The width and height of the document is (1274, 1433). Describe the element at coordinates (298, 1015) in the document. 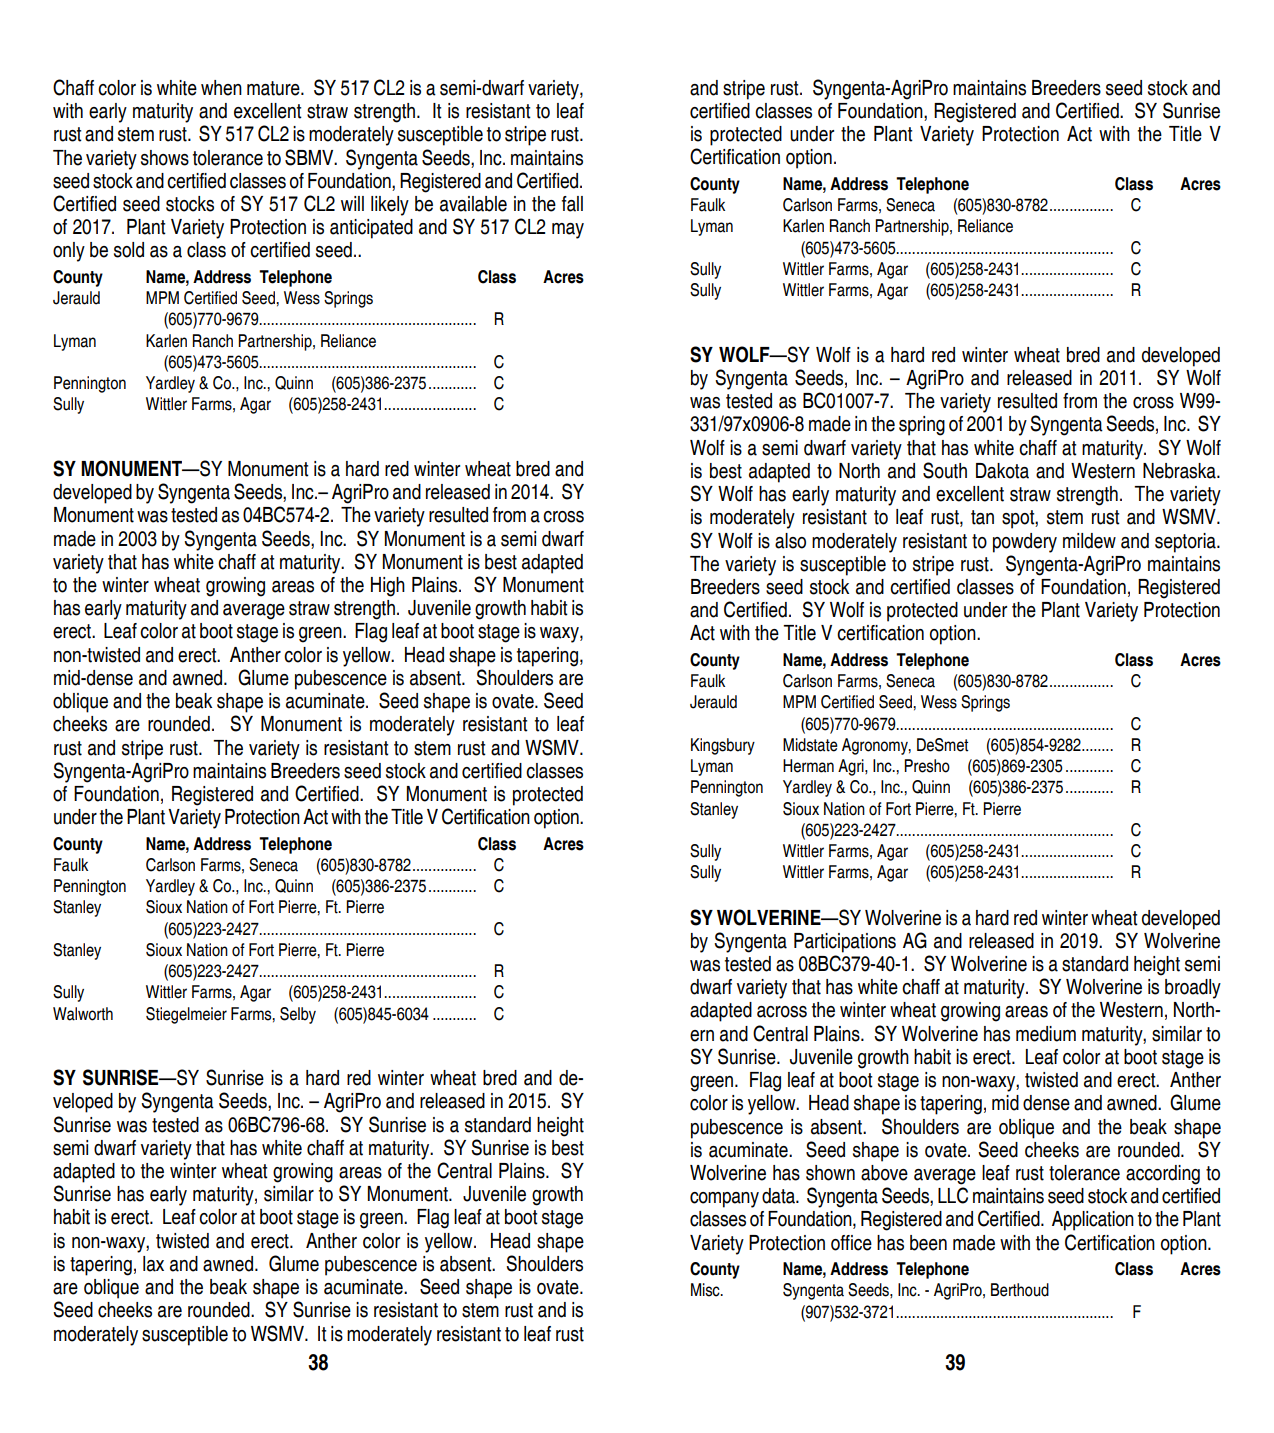

I see `Selby` at that location.
